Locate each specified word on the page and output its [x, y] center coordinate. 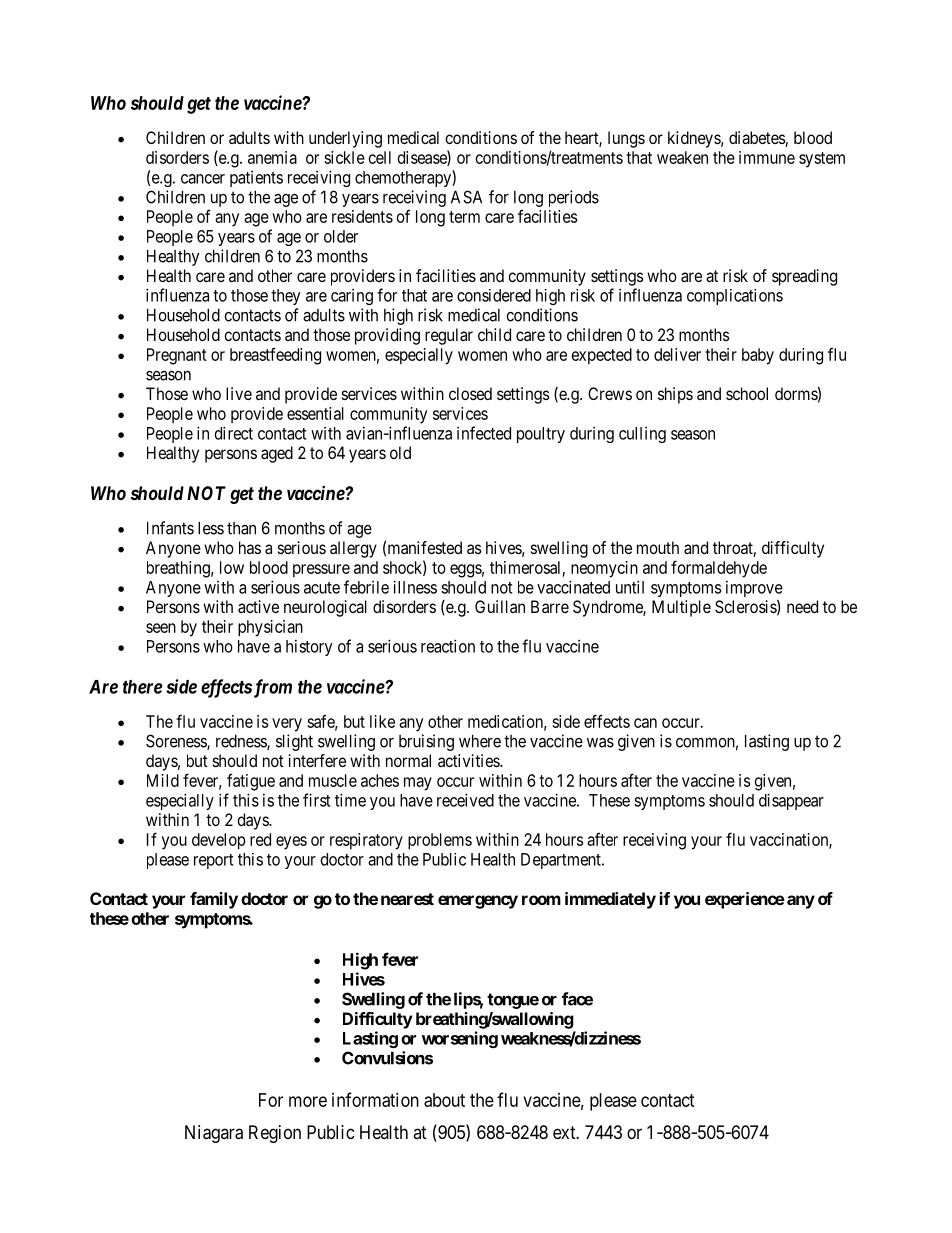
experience [745, 900]
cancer [203, 179]
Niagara [214, 1134]
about [444, 1100]
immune [767, 157]
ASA [466, 197]
